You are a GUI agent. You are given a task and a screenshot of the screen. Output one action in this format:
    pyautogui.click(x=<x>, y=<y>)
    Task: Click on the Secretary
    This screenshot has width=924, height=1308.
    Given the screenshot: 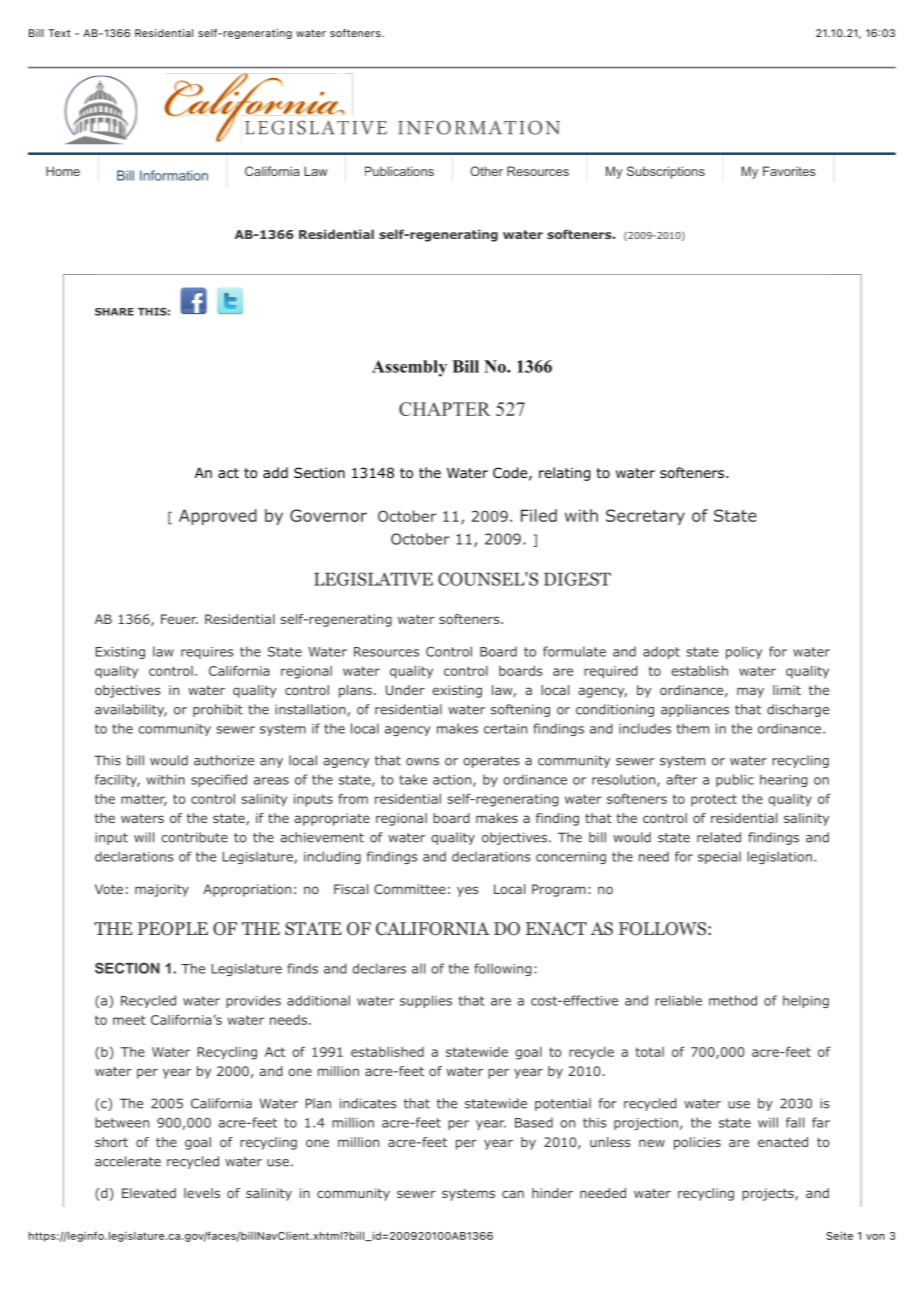 What is the action you would take?
    pyautogui.click(x=645, y=517)
